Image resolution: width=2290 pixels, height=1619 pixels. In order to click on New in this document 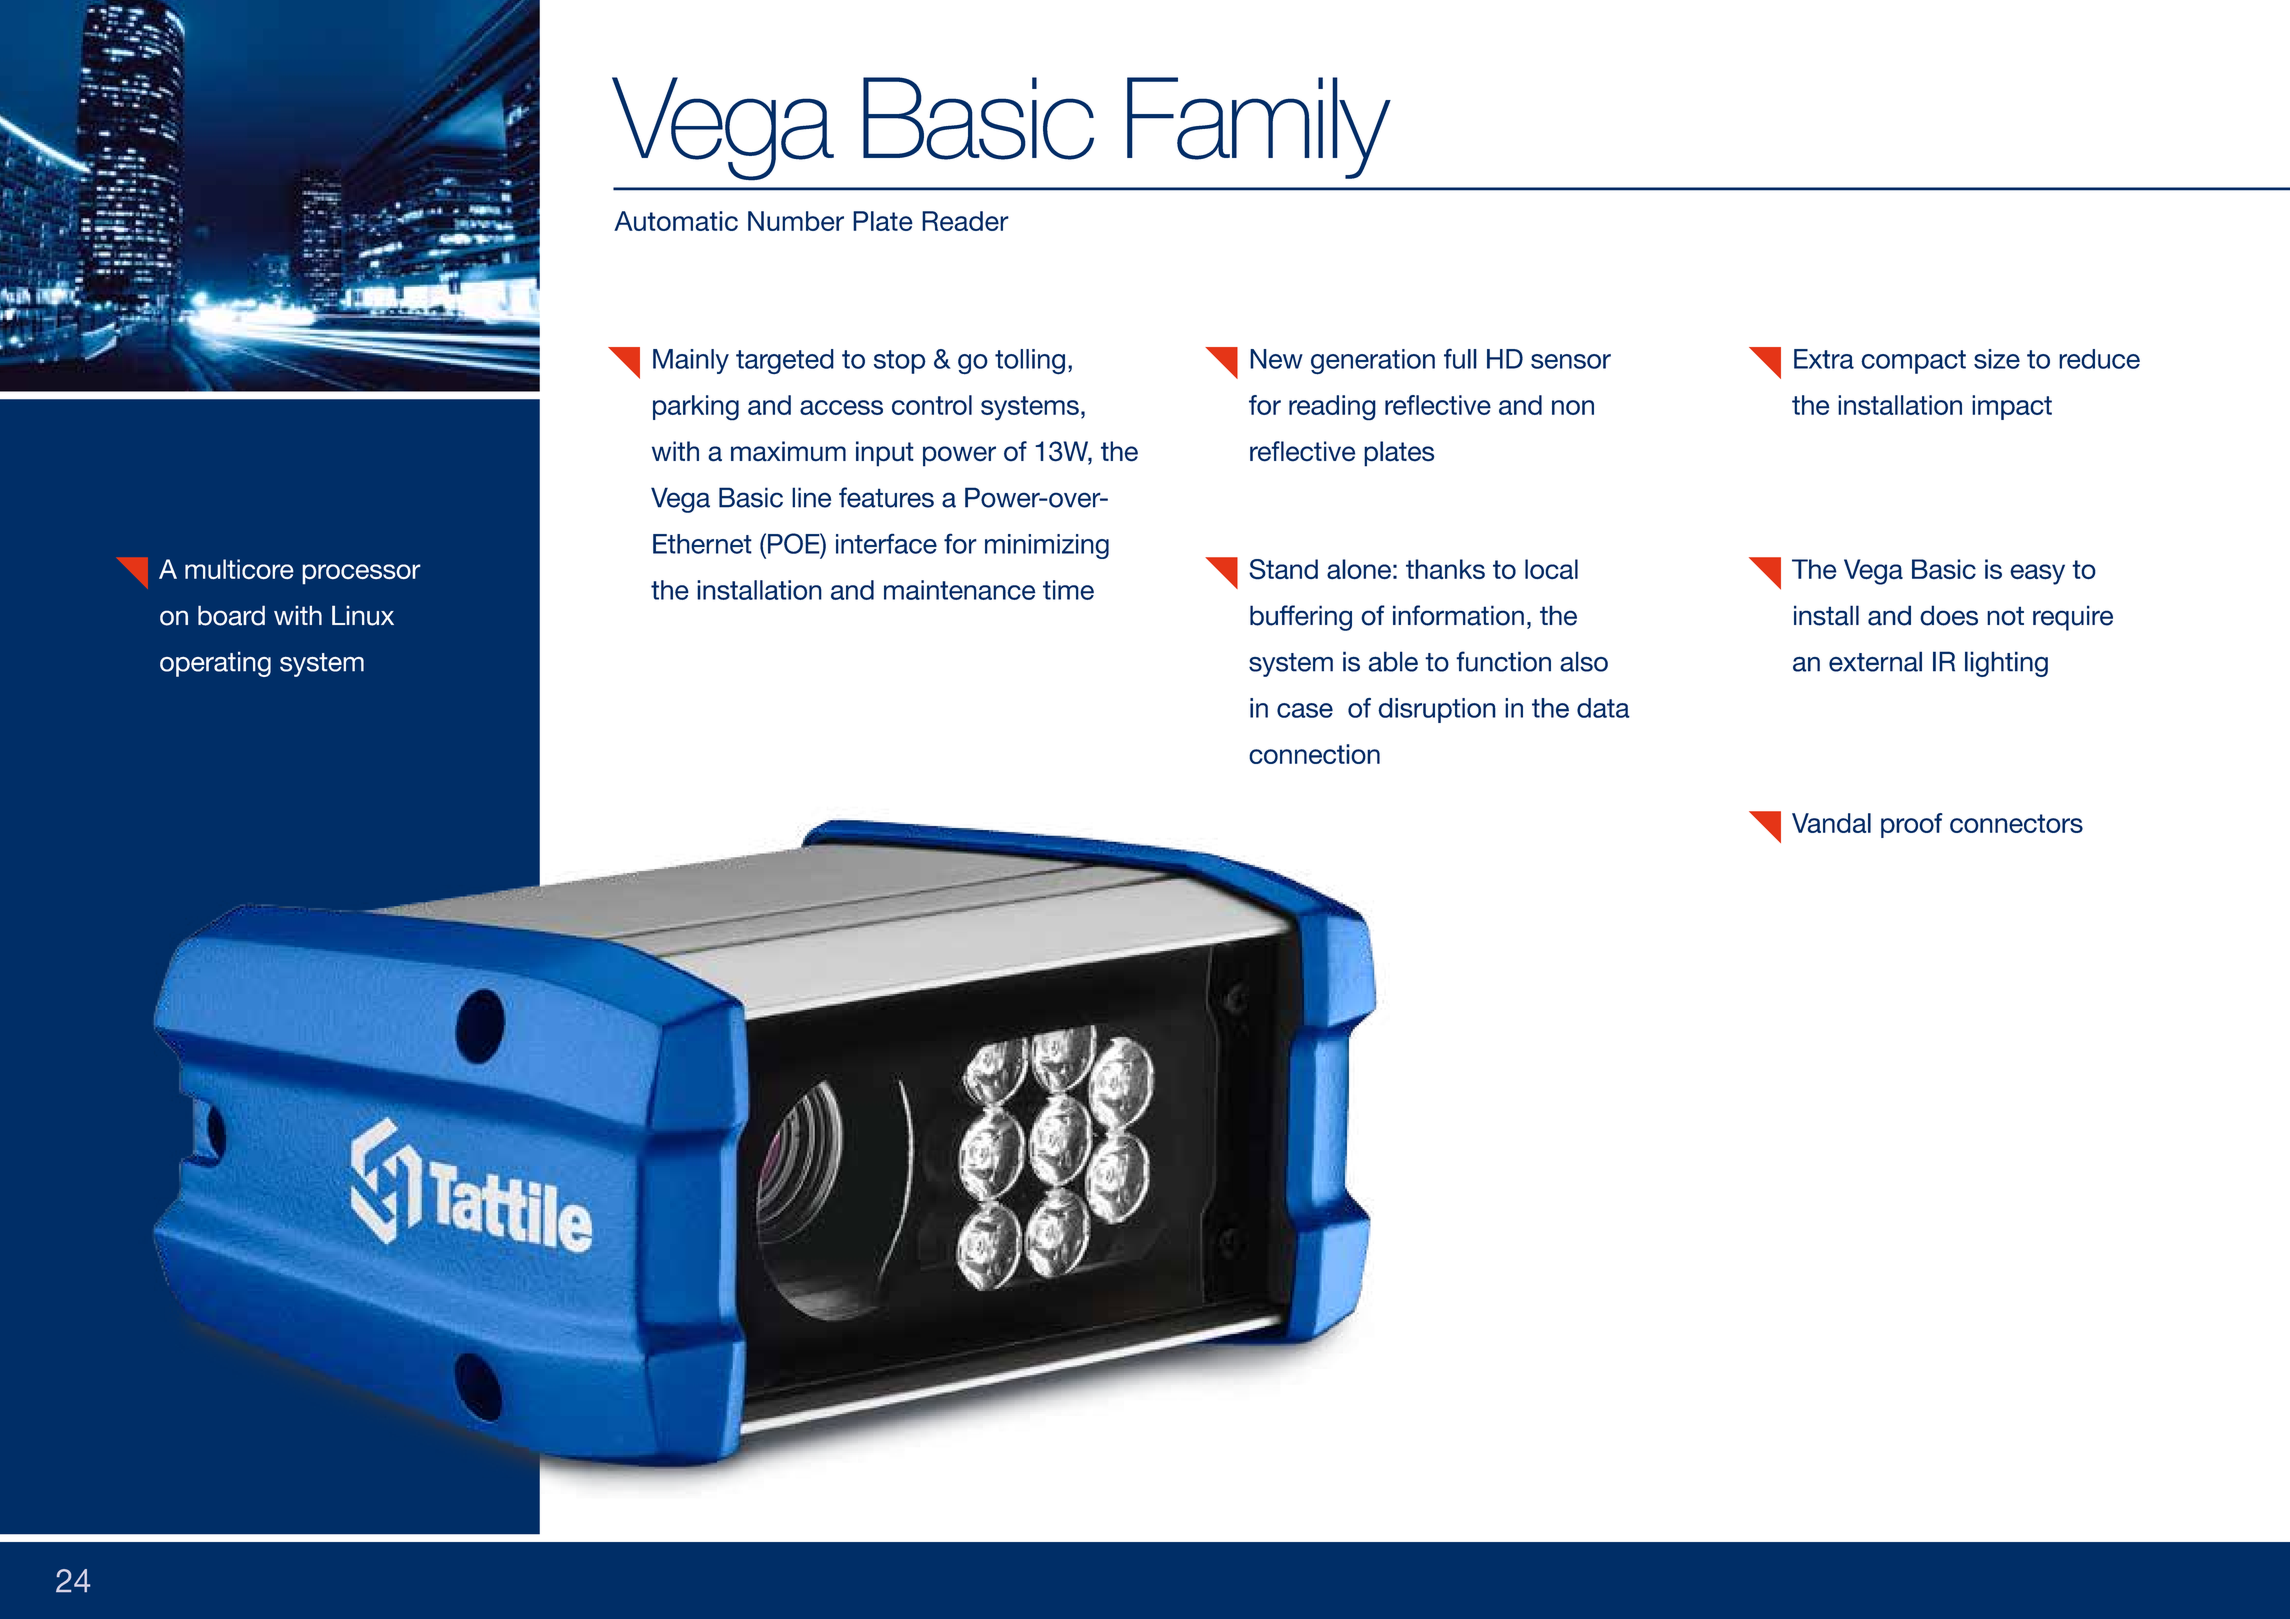, I will do `click(1276, 359)`.
